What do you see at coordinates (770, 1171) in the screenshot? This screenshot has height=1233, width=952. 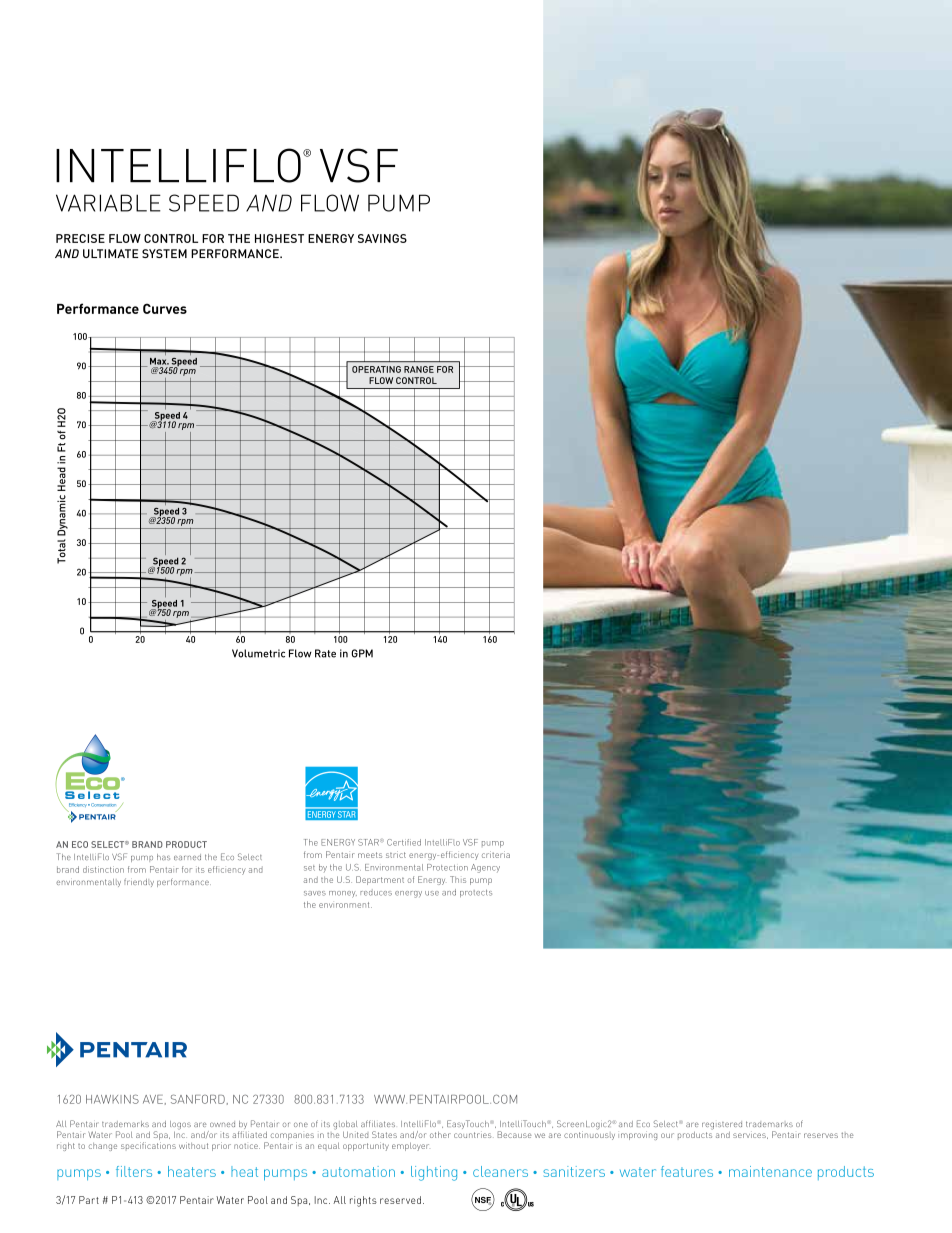 I see `maintenance` at bounding box center [770, 1171].
